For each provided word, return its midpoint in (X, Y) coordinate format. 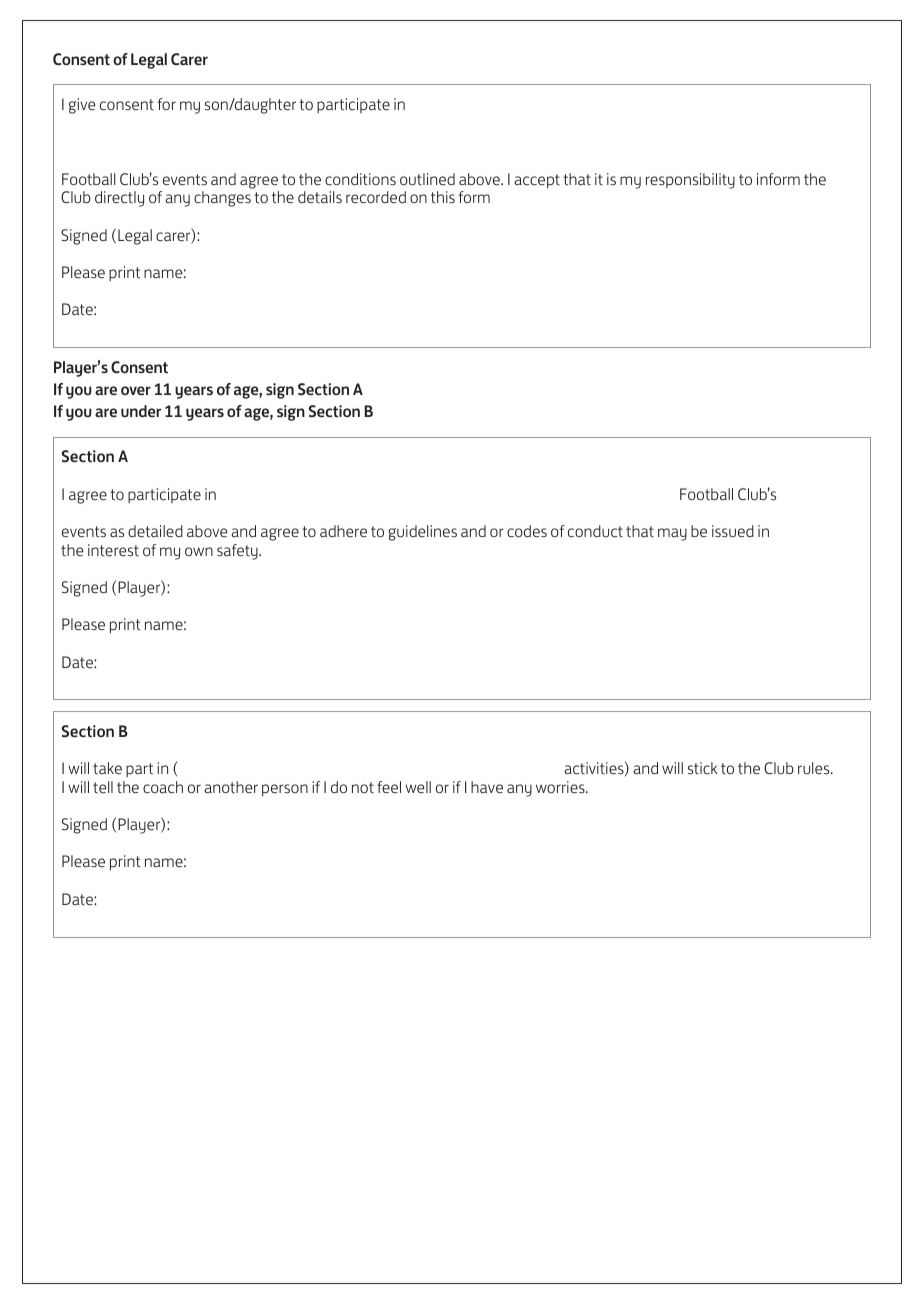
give (82, 106)
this (443, 197)
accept (537, 181)
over (136, 391)
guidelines (422, 533)
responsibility (690, 181)
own (199, 551)
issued (733, 531)
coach (163, 787)
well (418, 787)
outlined (427, 179)
